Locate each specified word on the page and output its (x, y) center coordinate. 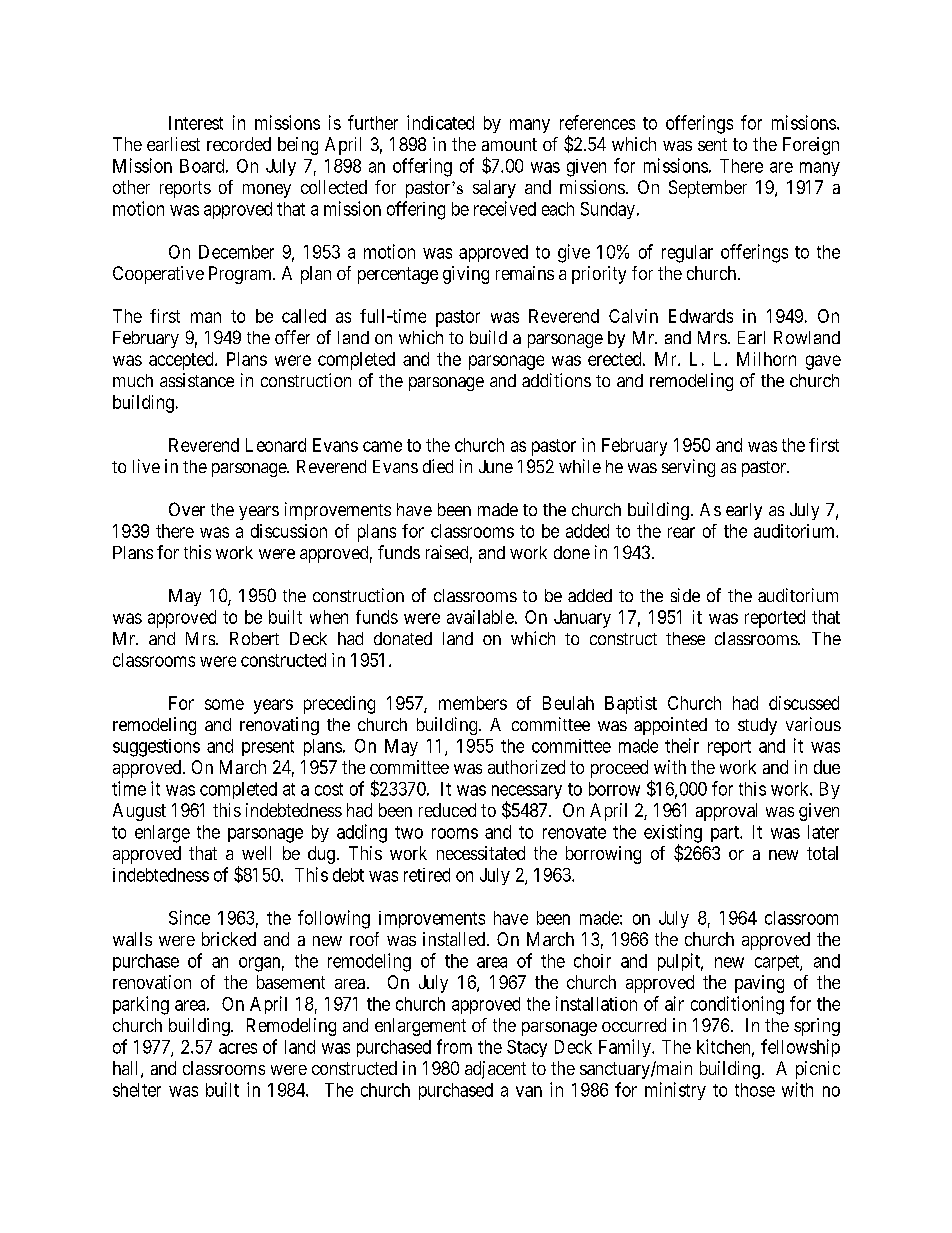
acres (238, 1048)
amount (509, 144)
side (685, 595)
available (480, 617)
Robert (254, 638)
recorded (239, 144)
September (708, 189)
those (755, 1090)
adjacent (495, 1070)
